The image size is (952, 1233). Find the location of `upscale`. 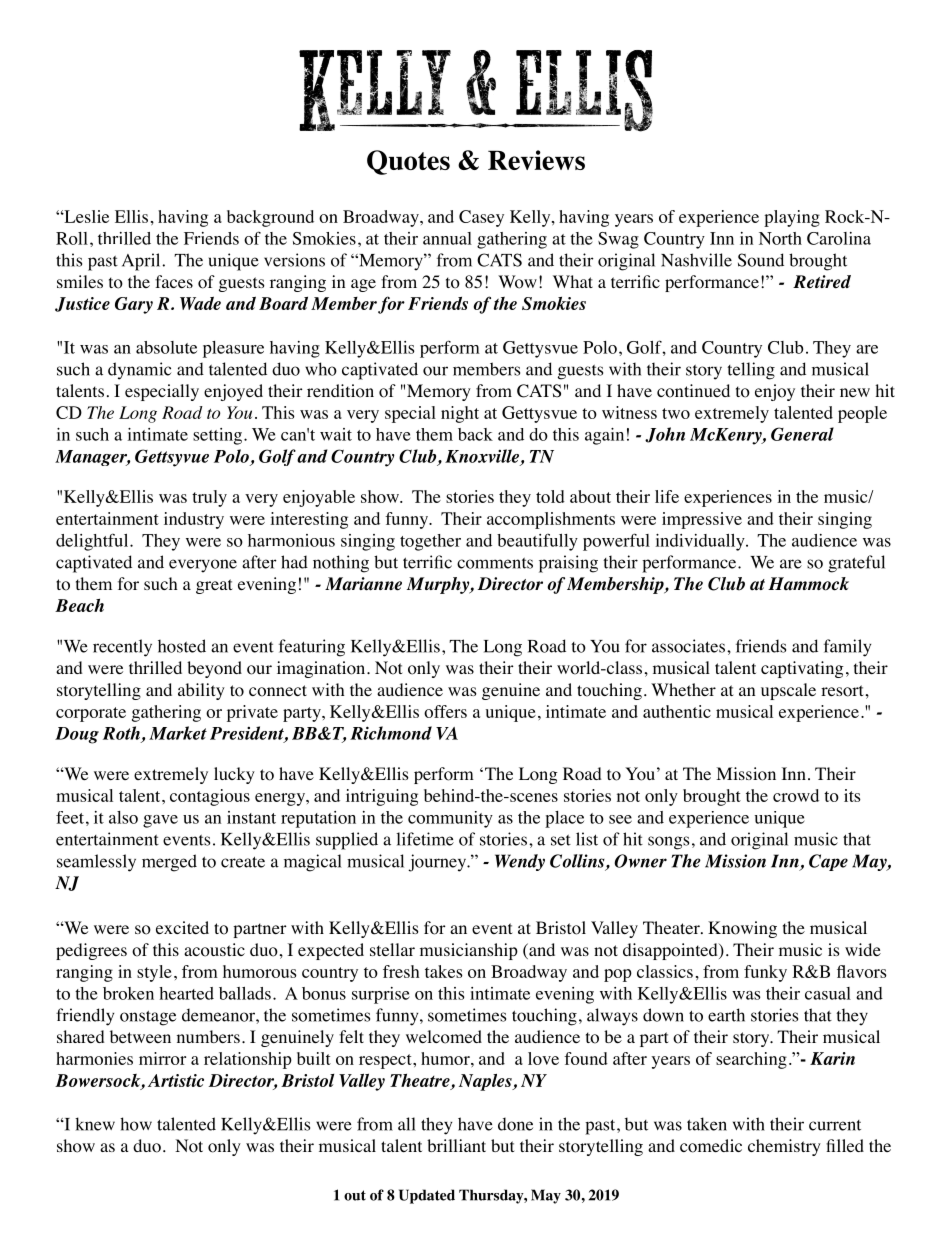

upscale is located at coordinates (788, 691).
